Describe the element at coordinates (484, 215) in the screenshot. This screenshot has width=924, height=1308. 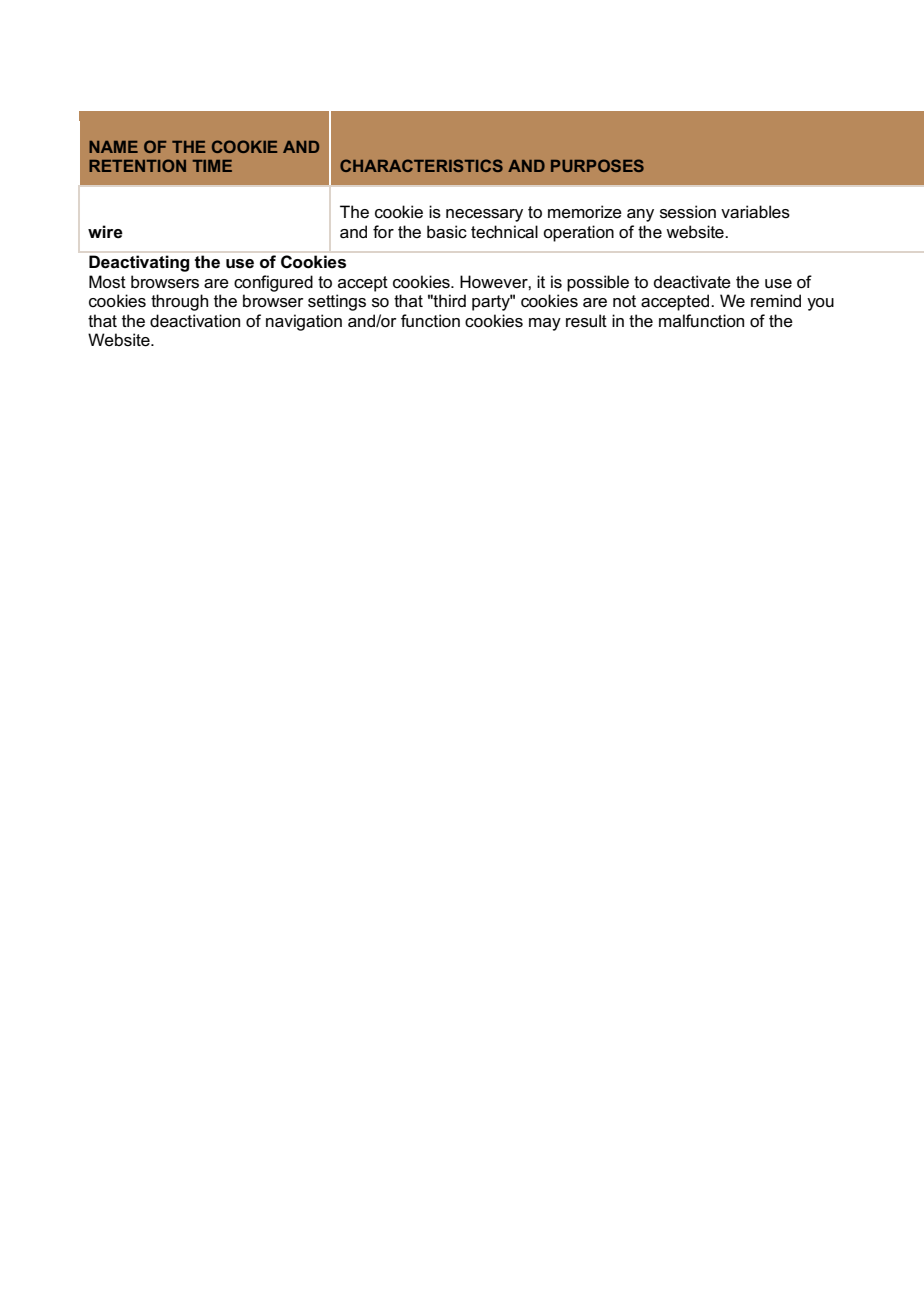
I see `necessary` at that location.
